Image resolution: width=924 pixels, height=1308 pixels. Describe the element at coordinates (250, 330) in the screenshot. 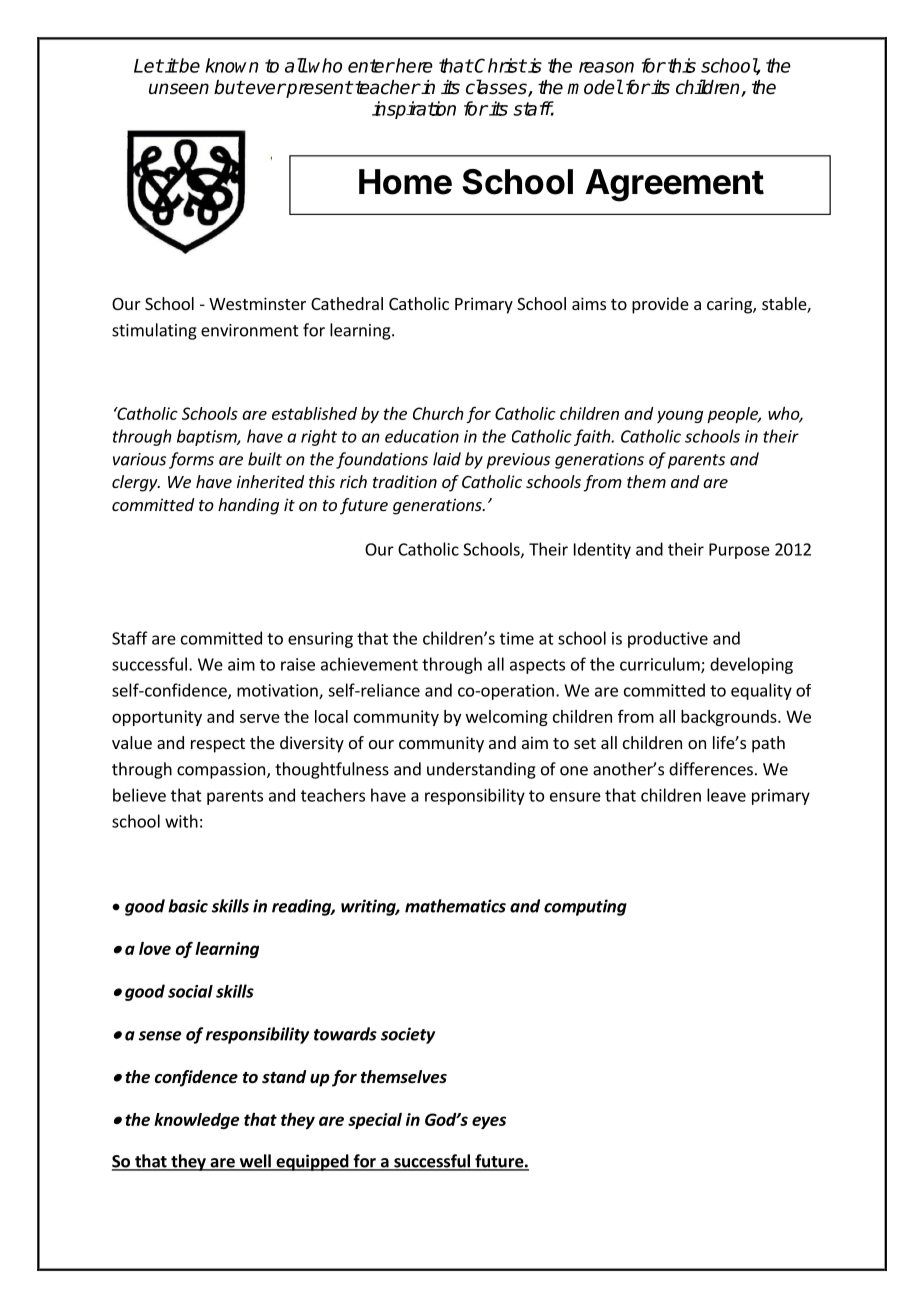

I see `environment` at that location.
